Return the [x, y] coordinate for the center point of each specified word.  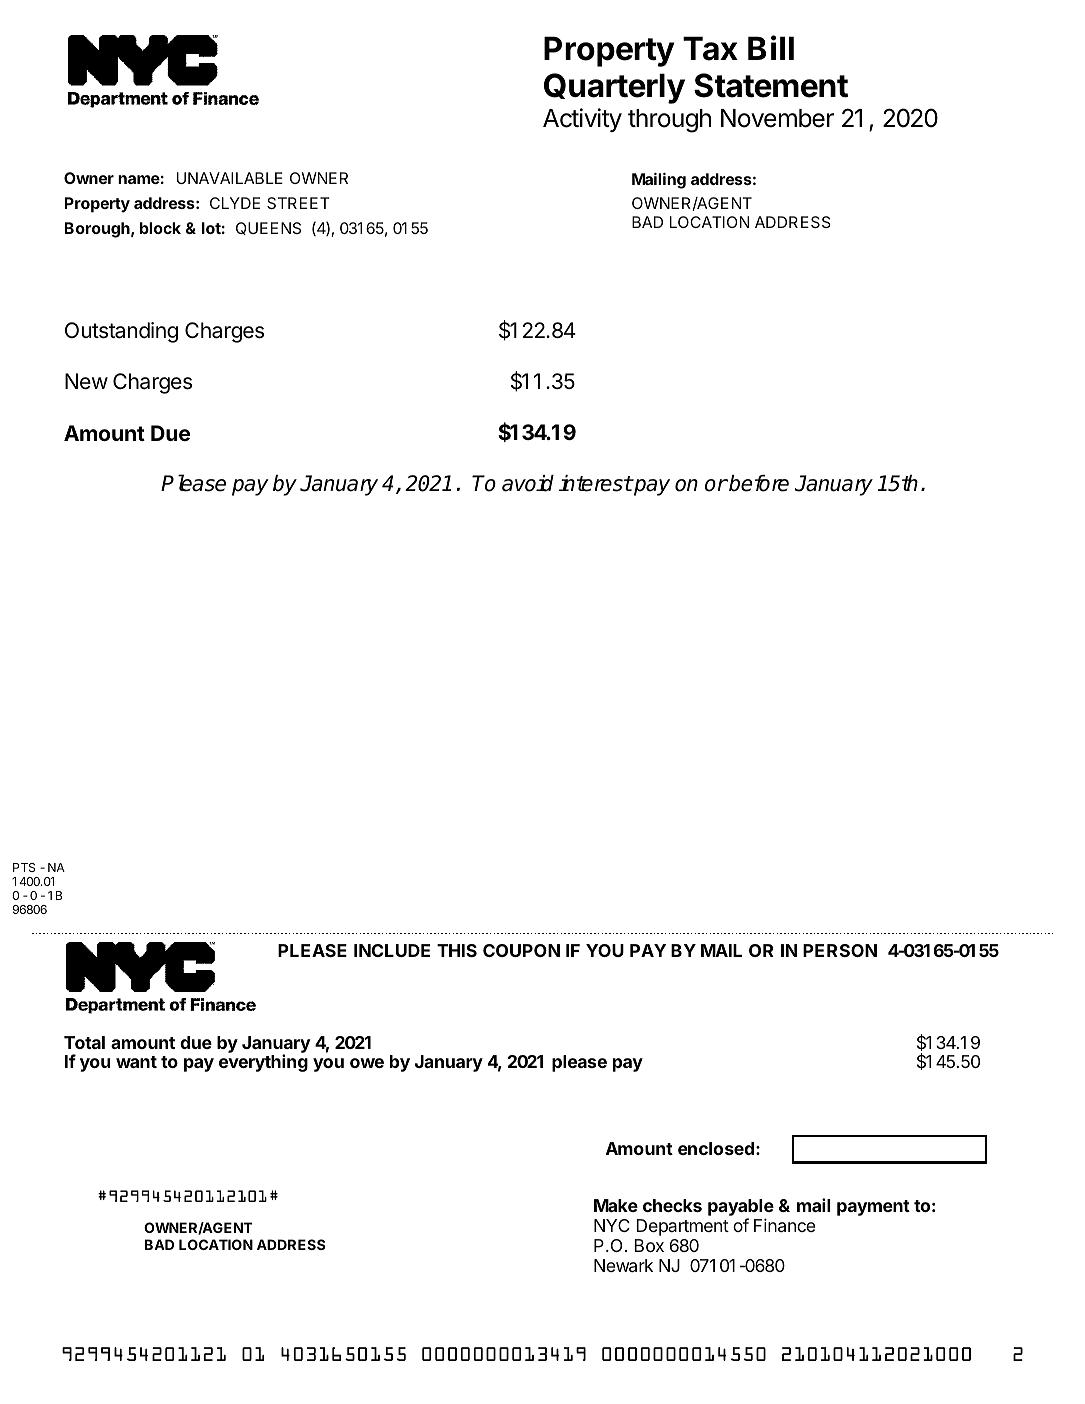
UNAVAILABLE [230, 178]
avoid [528, 483]
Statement [771, 85]
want [136, 1062]
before [758, 483]
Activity [582, 120]
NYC [612, 1225]
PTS [24, 867]
